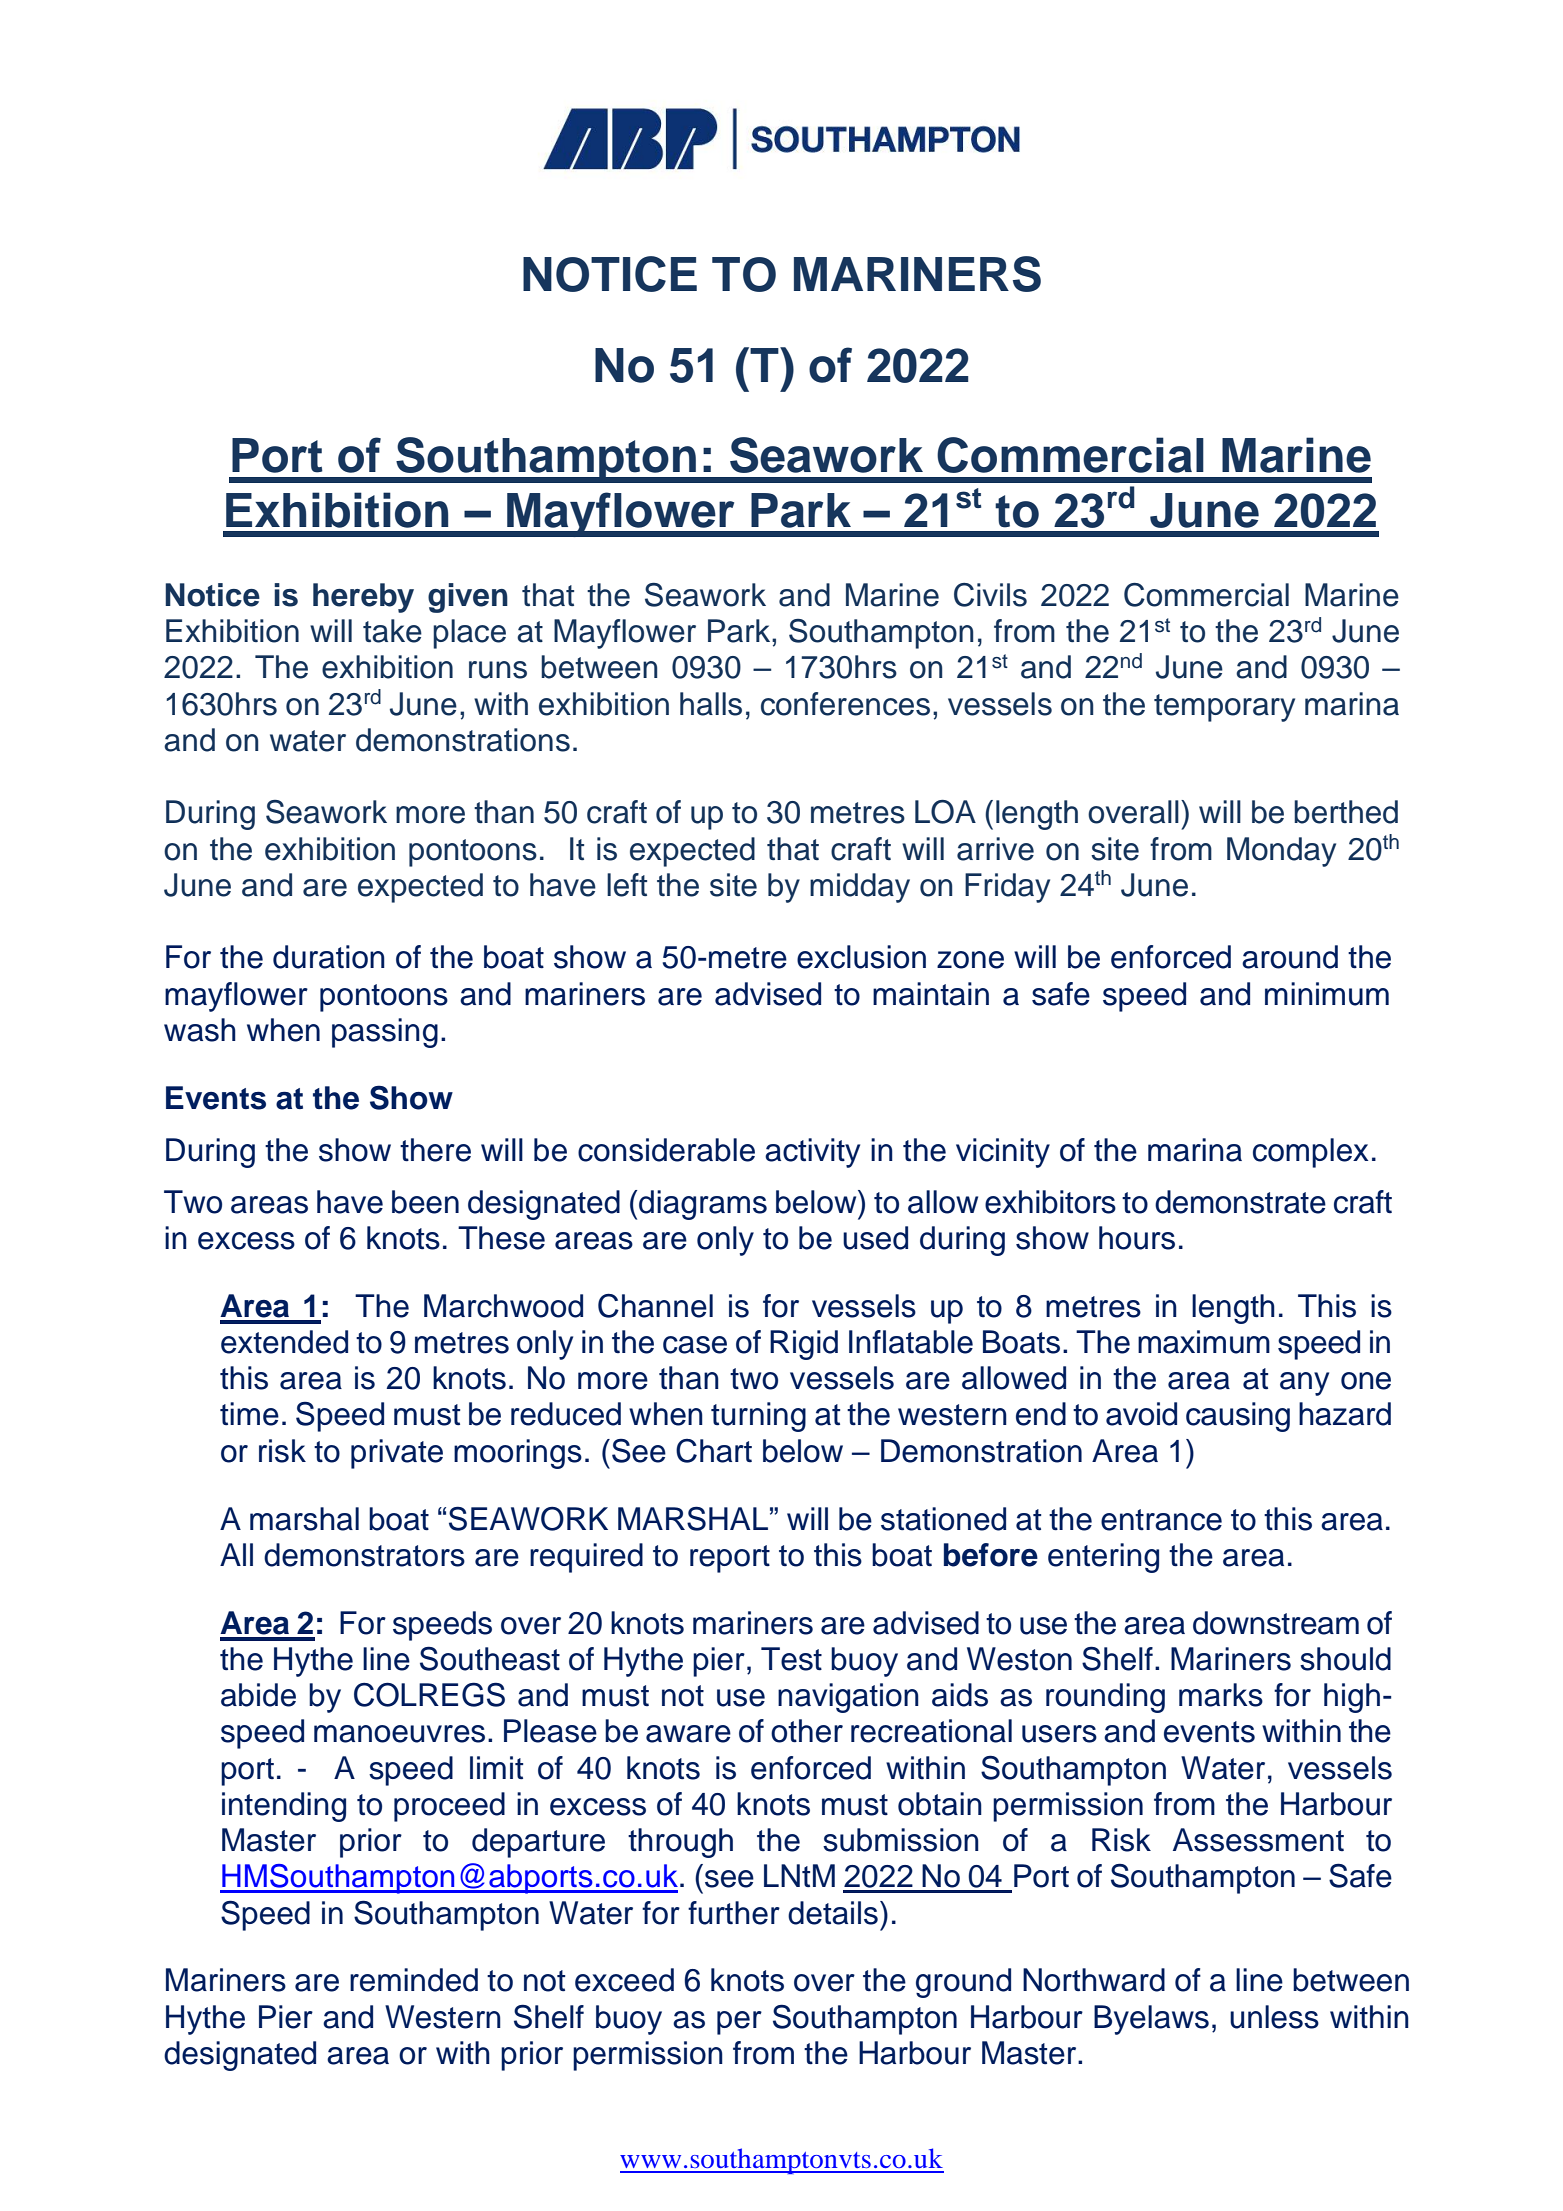 This screenshot has width=1563, height=2211. What do you see at coordinates (284, 1342) in the screenshot?
I see `extended` at bounding box center [284, 1342].
